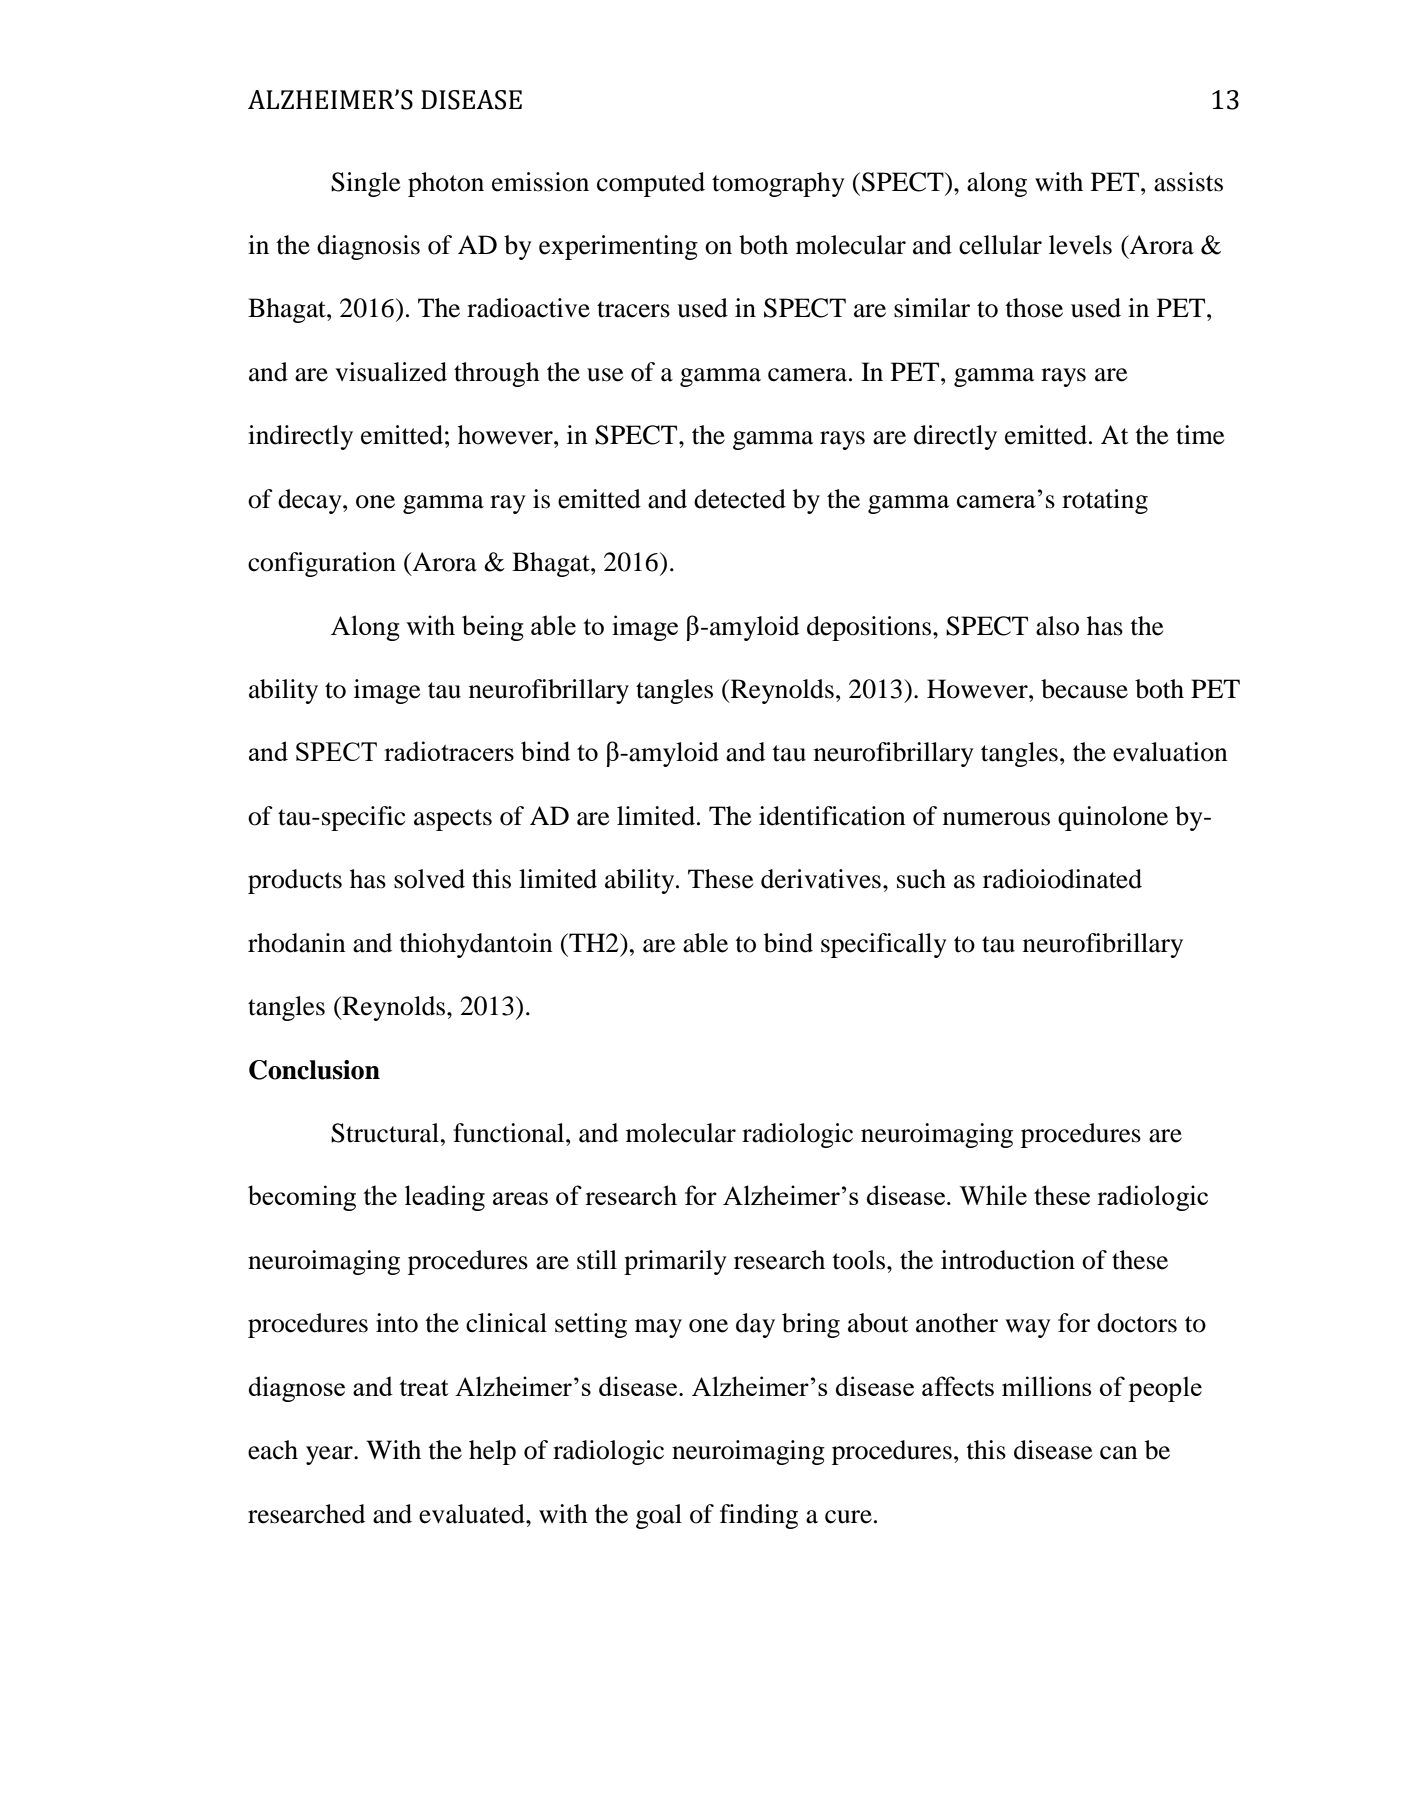  I want to click on Conclusion, so click(314, 1070).
